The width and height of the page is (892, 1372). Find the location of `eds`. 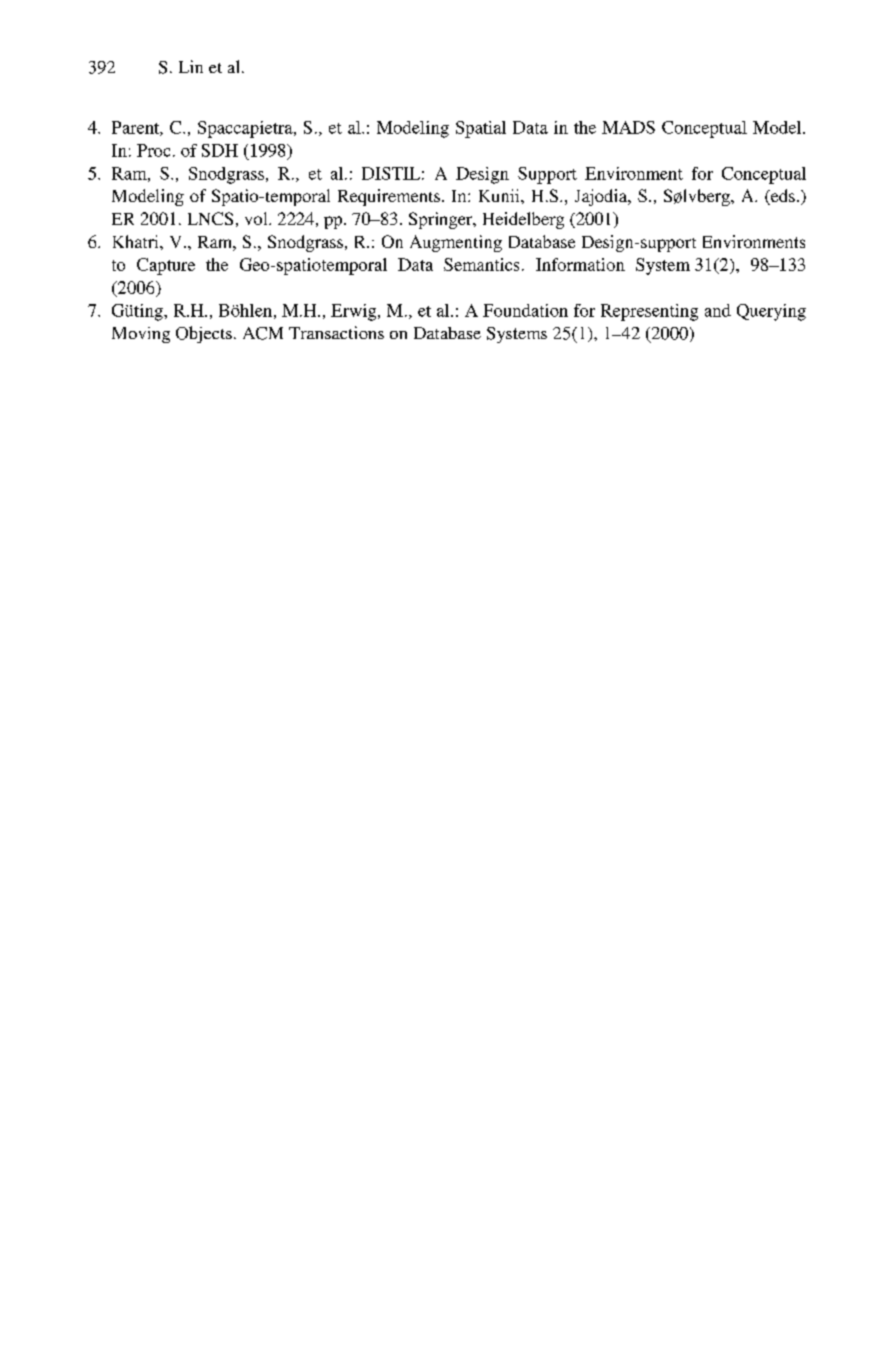

eds is located at coordinates (782, 197).
